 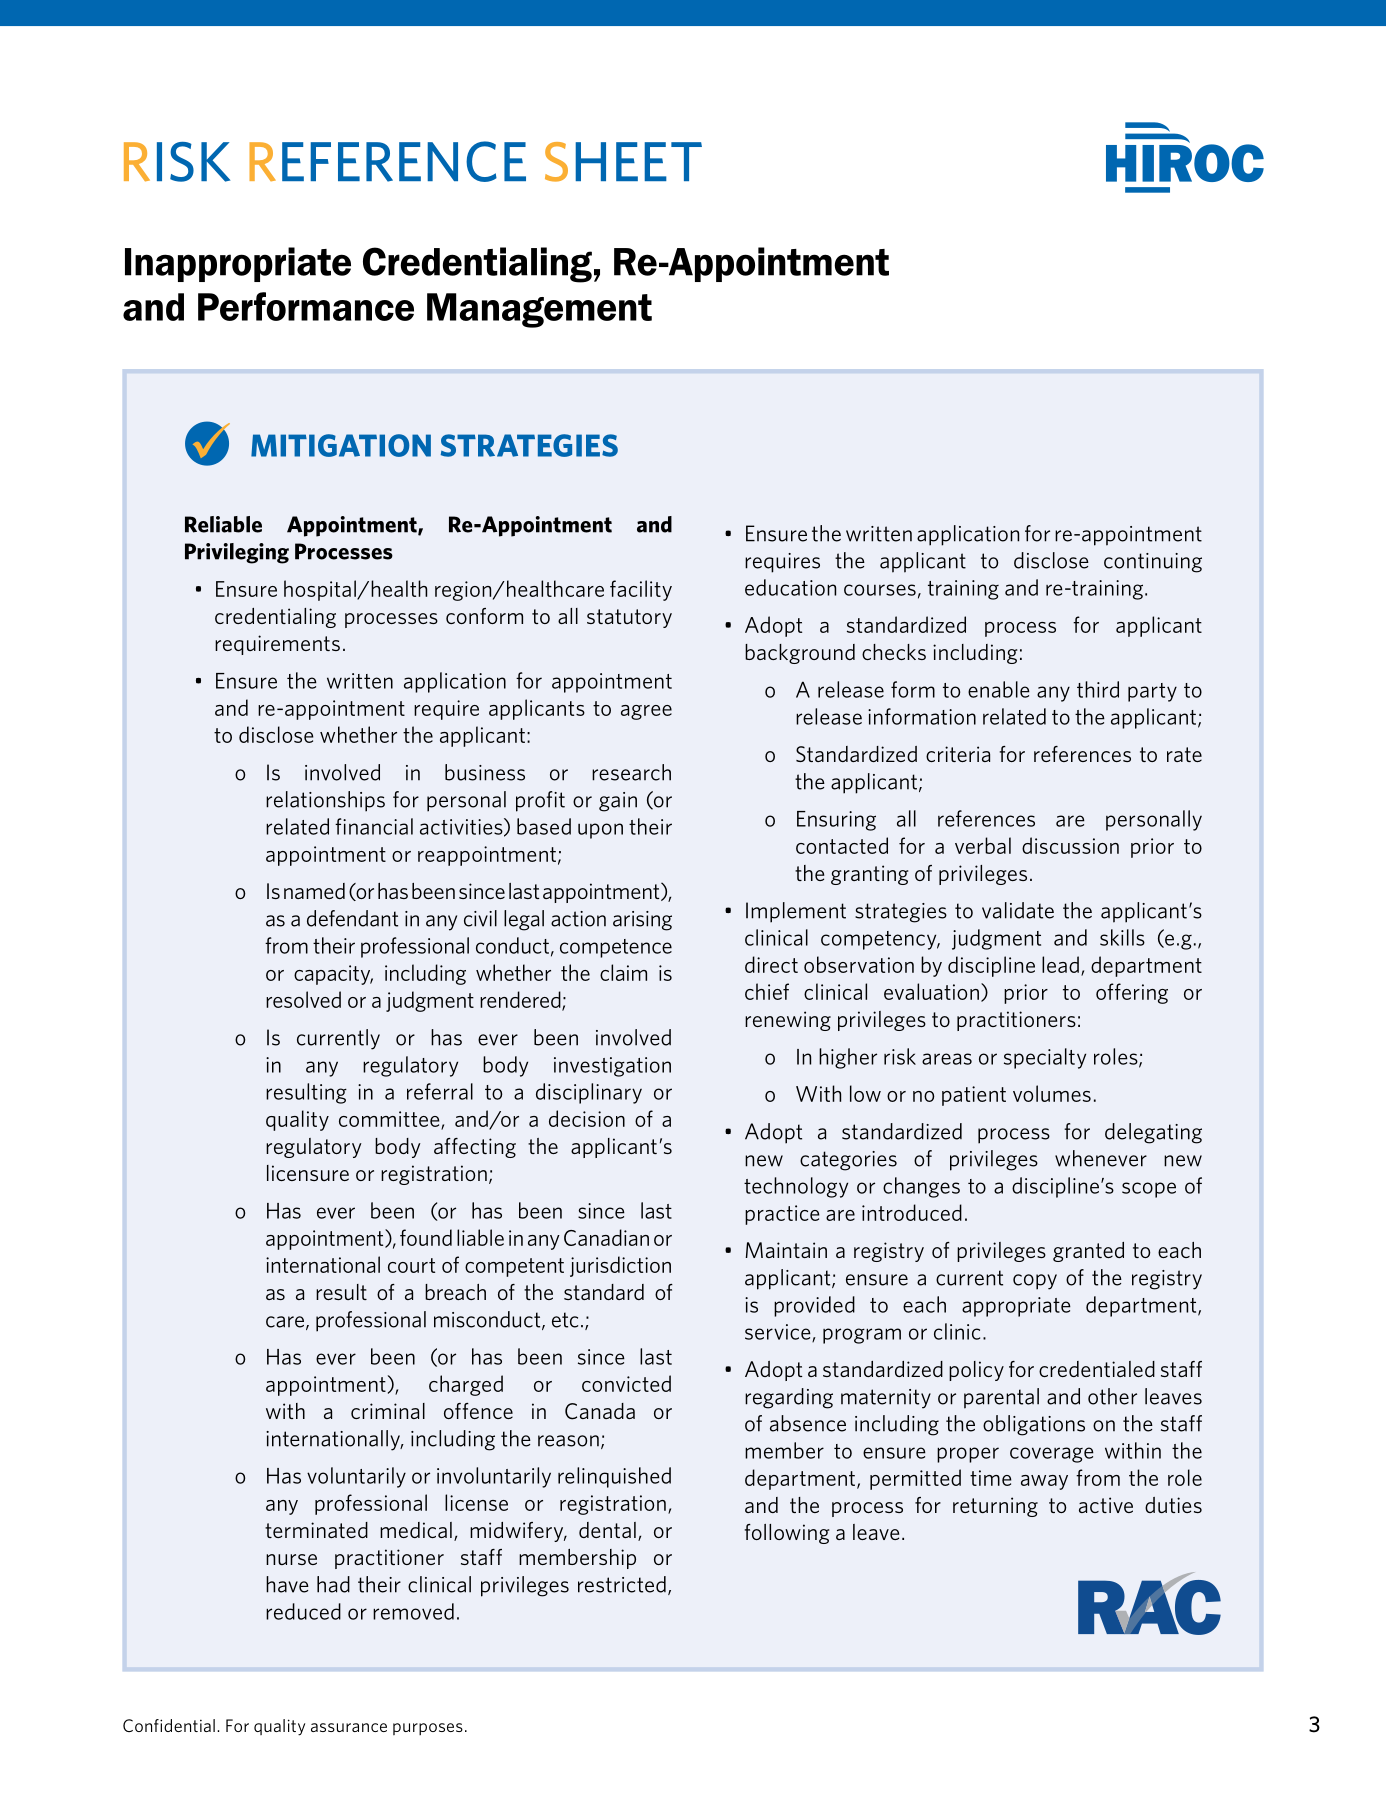 I want to click on restricted, so click(x=622, y=1584).
